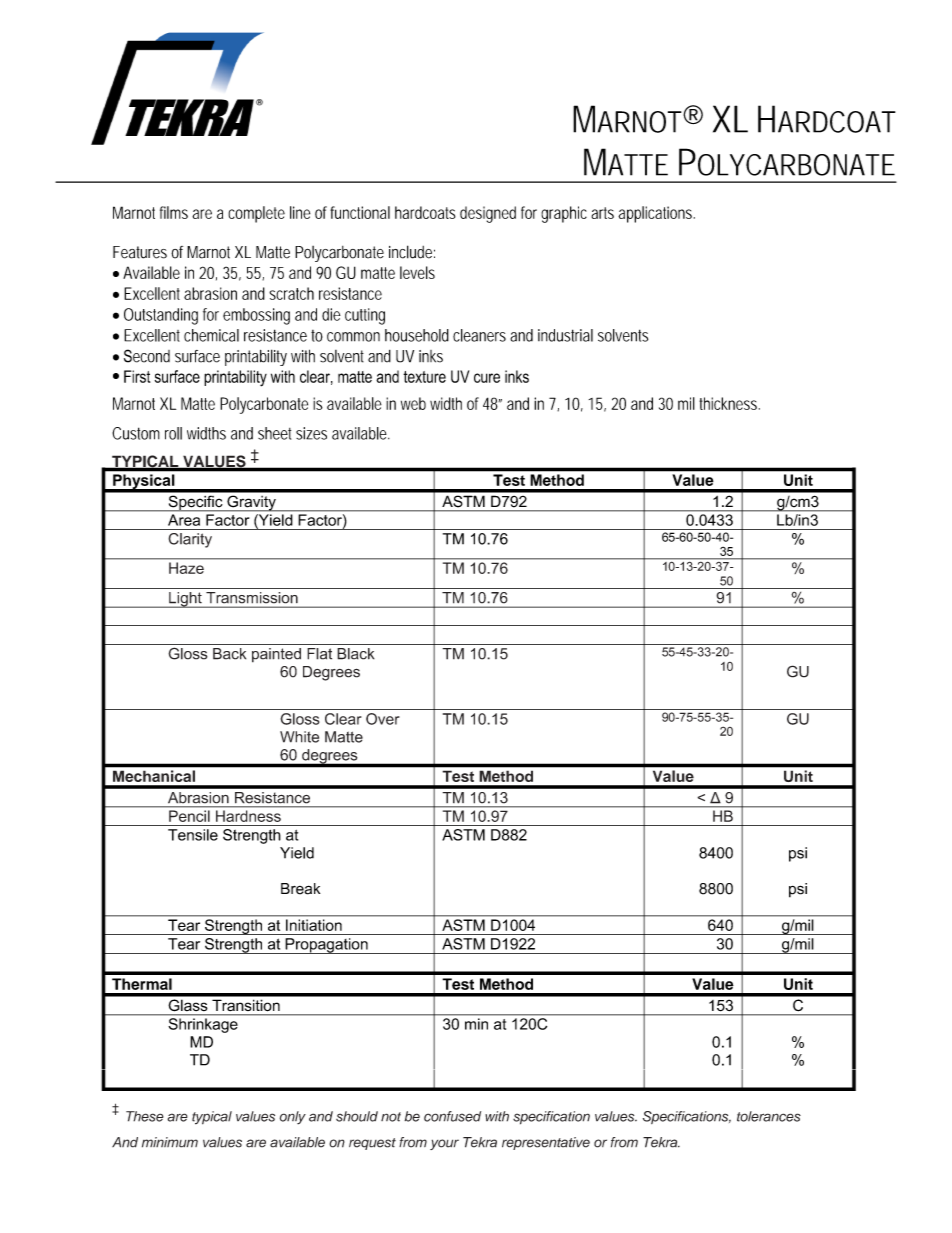 This screenshot has height=1233, width=952. What do you see at coordinates (769, 1116) in the screenshot?
I see `tolerances` at bounding box center [769, 1116].
